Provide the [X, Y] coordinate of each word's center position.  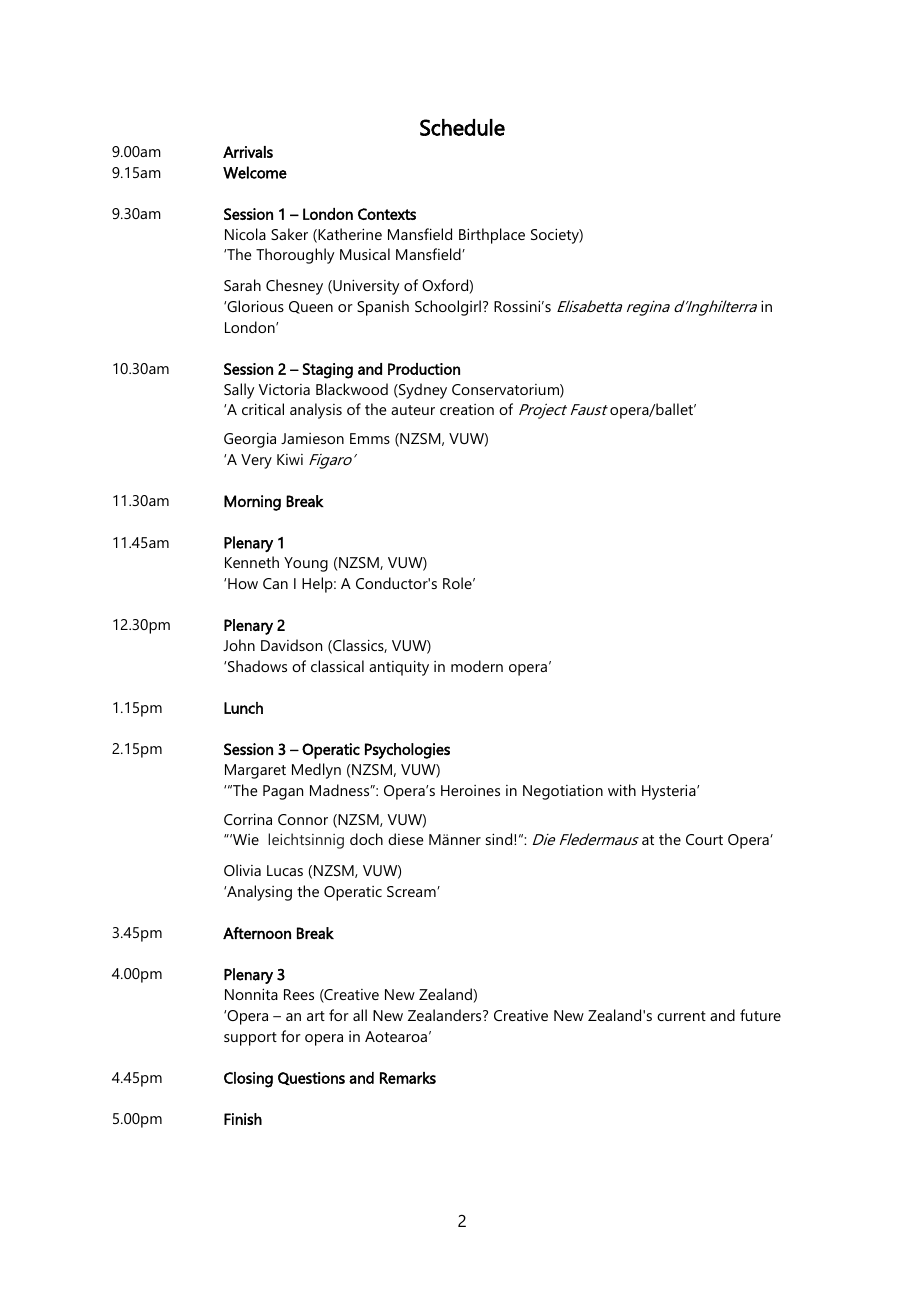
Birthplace [492, 236]
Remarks [408, 1078]
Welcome [255, 172]
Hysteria [670, 792]
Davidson [291, 645]
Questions [311, 1078]
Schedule [462, 127]
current [681, 1016]
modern [477, 666]
